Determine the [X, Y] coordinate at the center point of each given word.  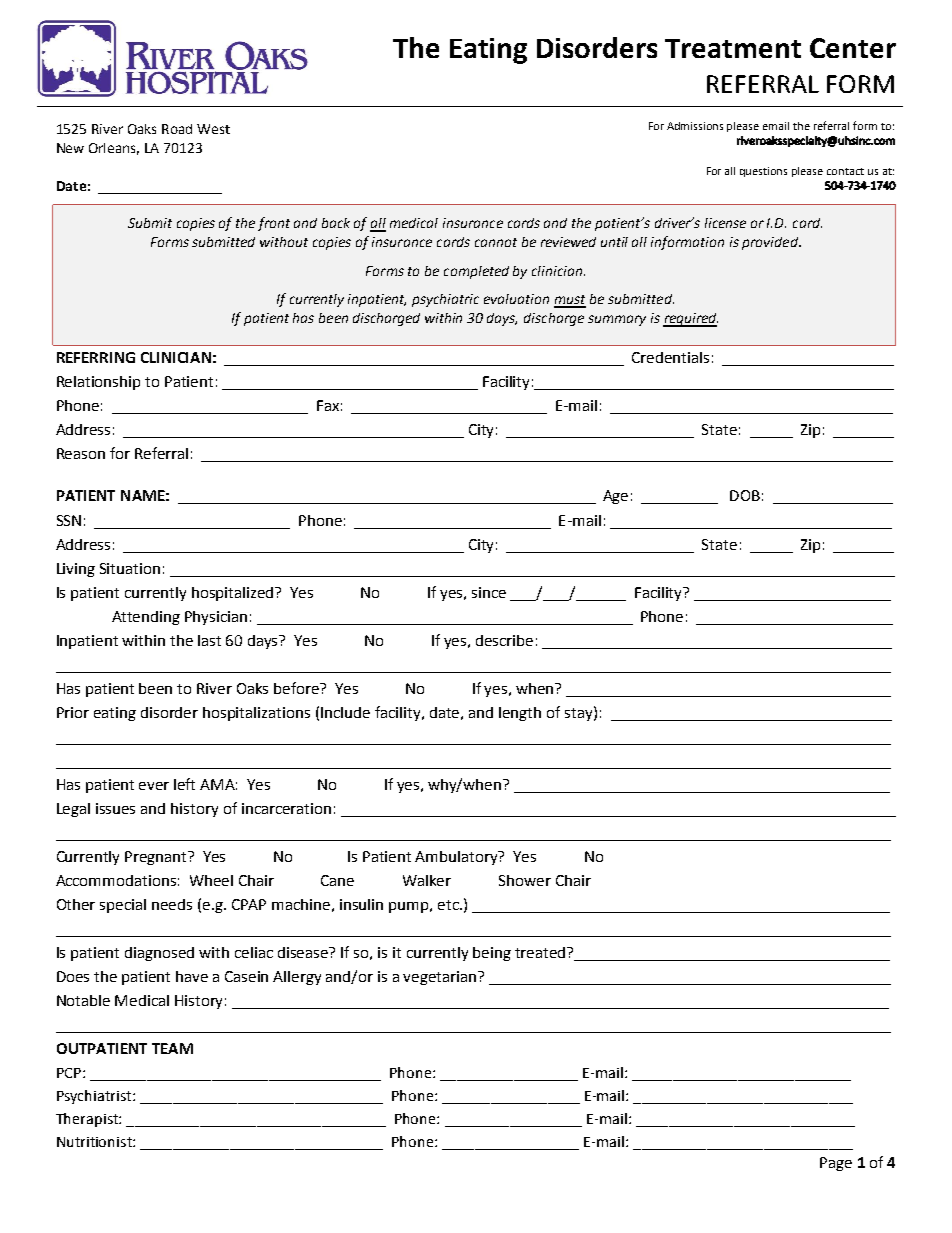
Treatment [733, 48]
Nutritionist [95, 1142]
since [489, 592]
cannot [496, 242]
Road [177, 129]
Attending [146, 618]
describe [504, 640]
